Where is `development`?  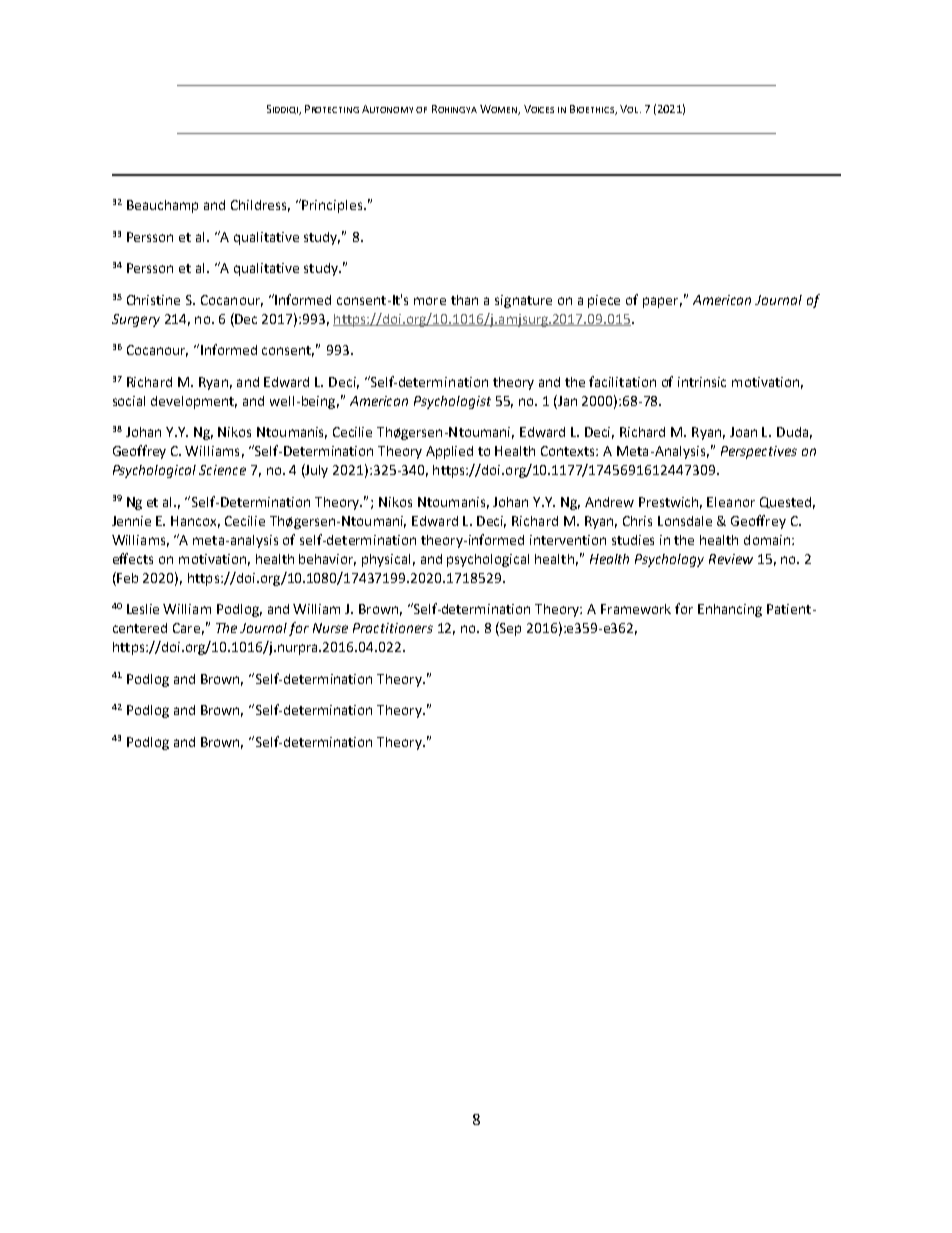
development is located at coordinates (194, 402).
